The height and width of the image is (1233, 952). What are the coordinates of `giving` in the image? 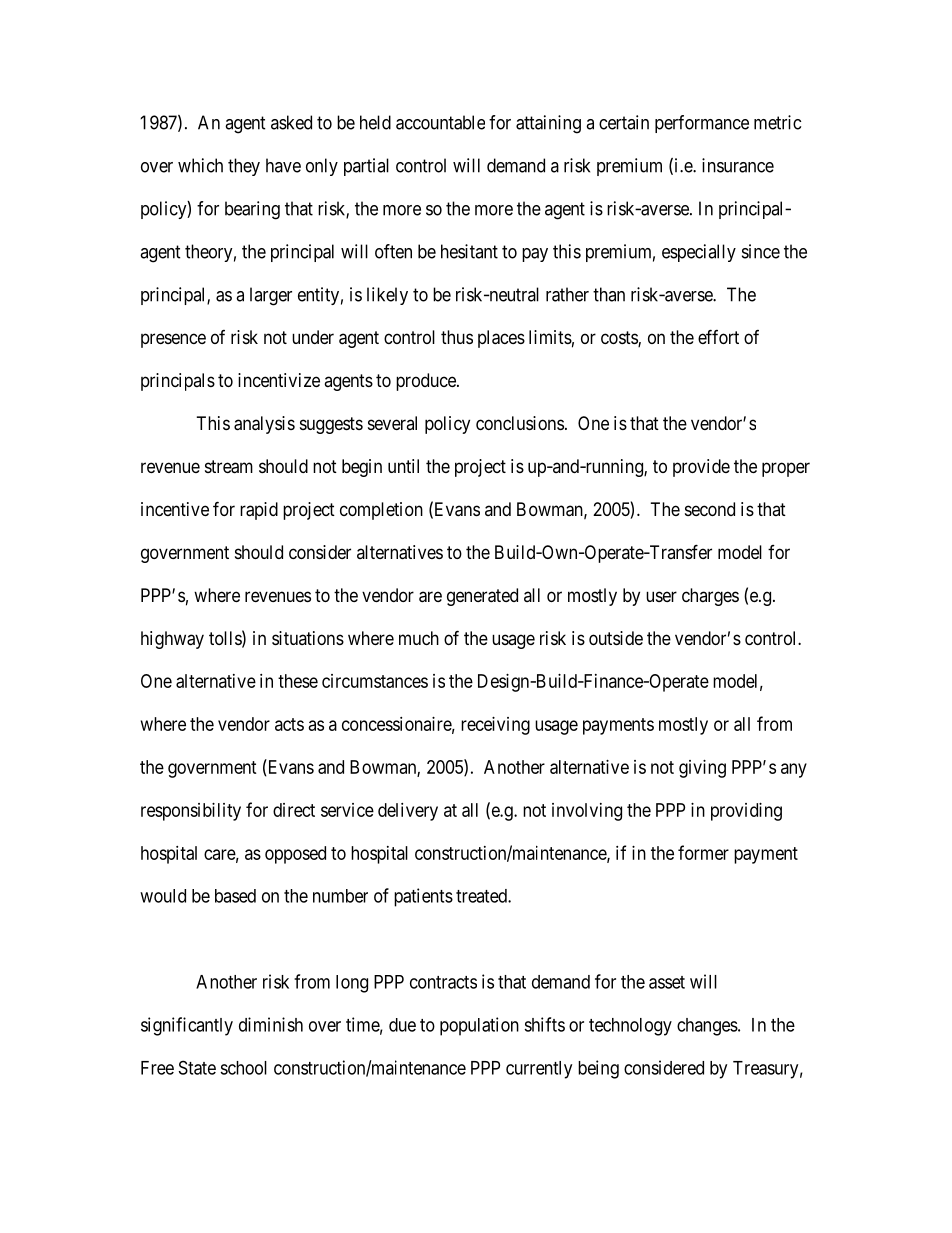 It's located at (702, 769).
